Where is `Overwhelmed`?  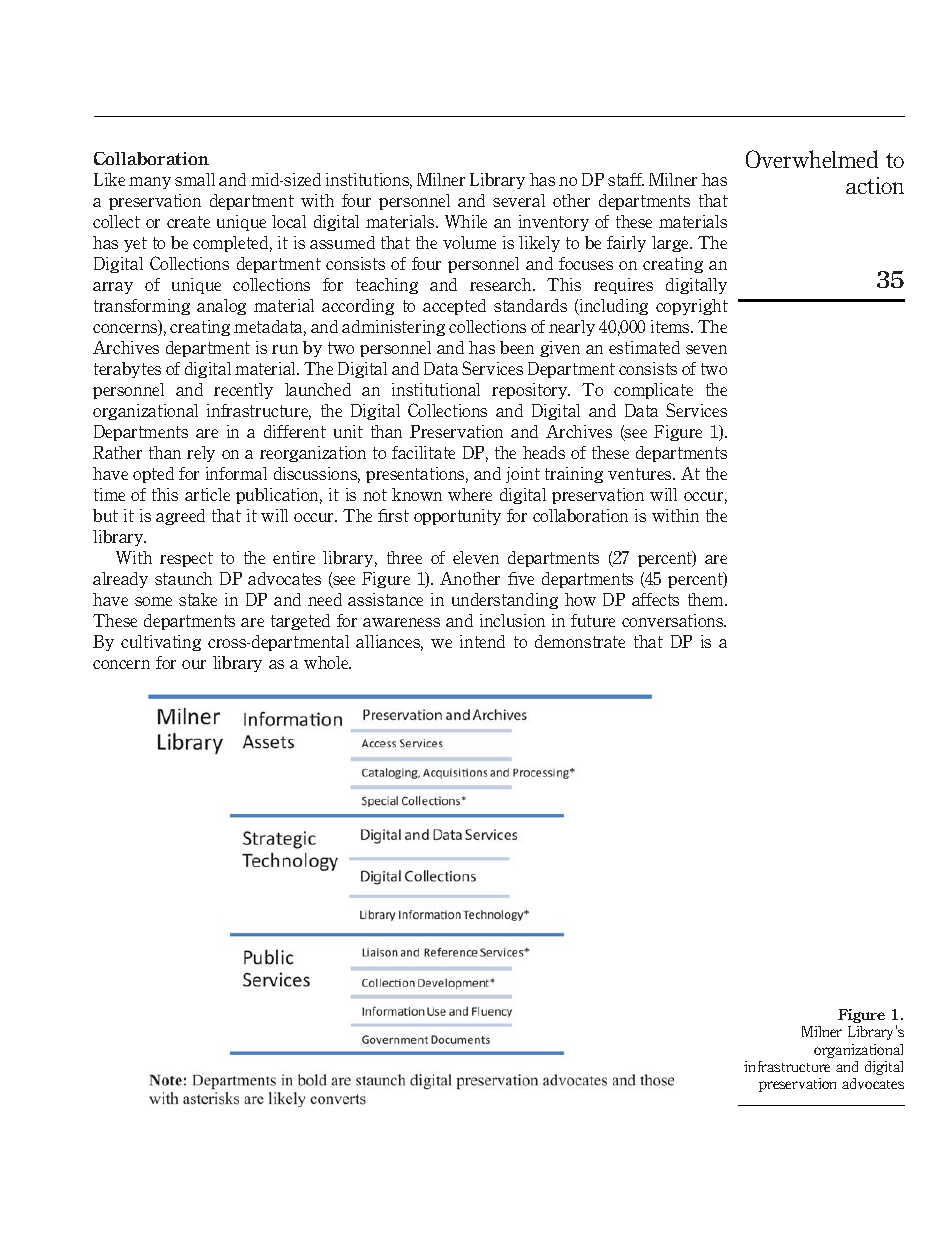
Overwhelmed is located at coordinates (812, 159).
